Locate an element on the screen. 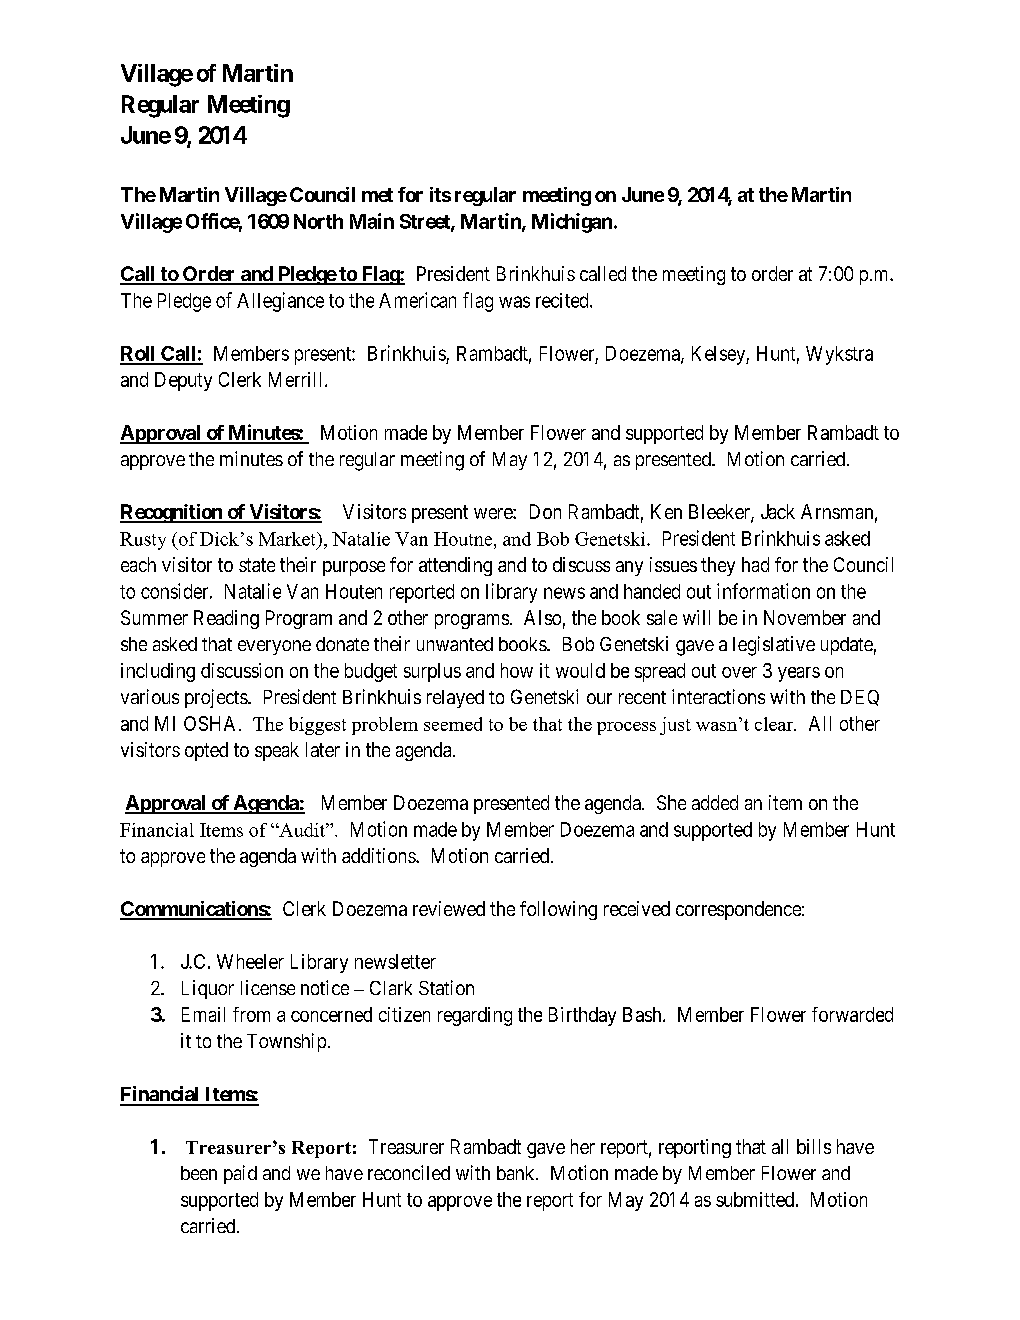  bank is located at coordinates (517, 1173).
